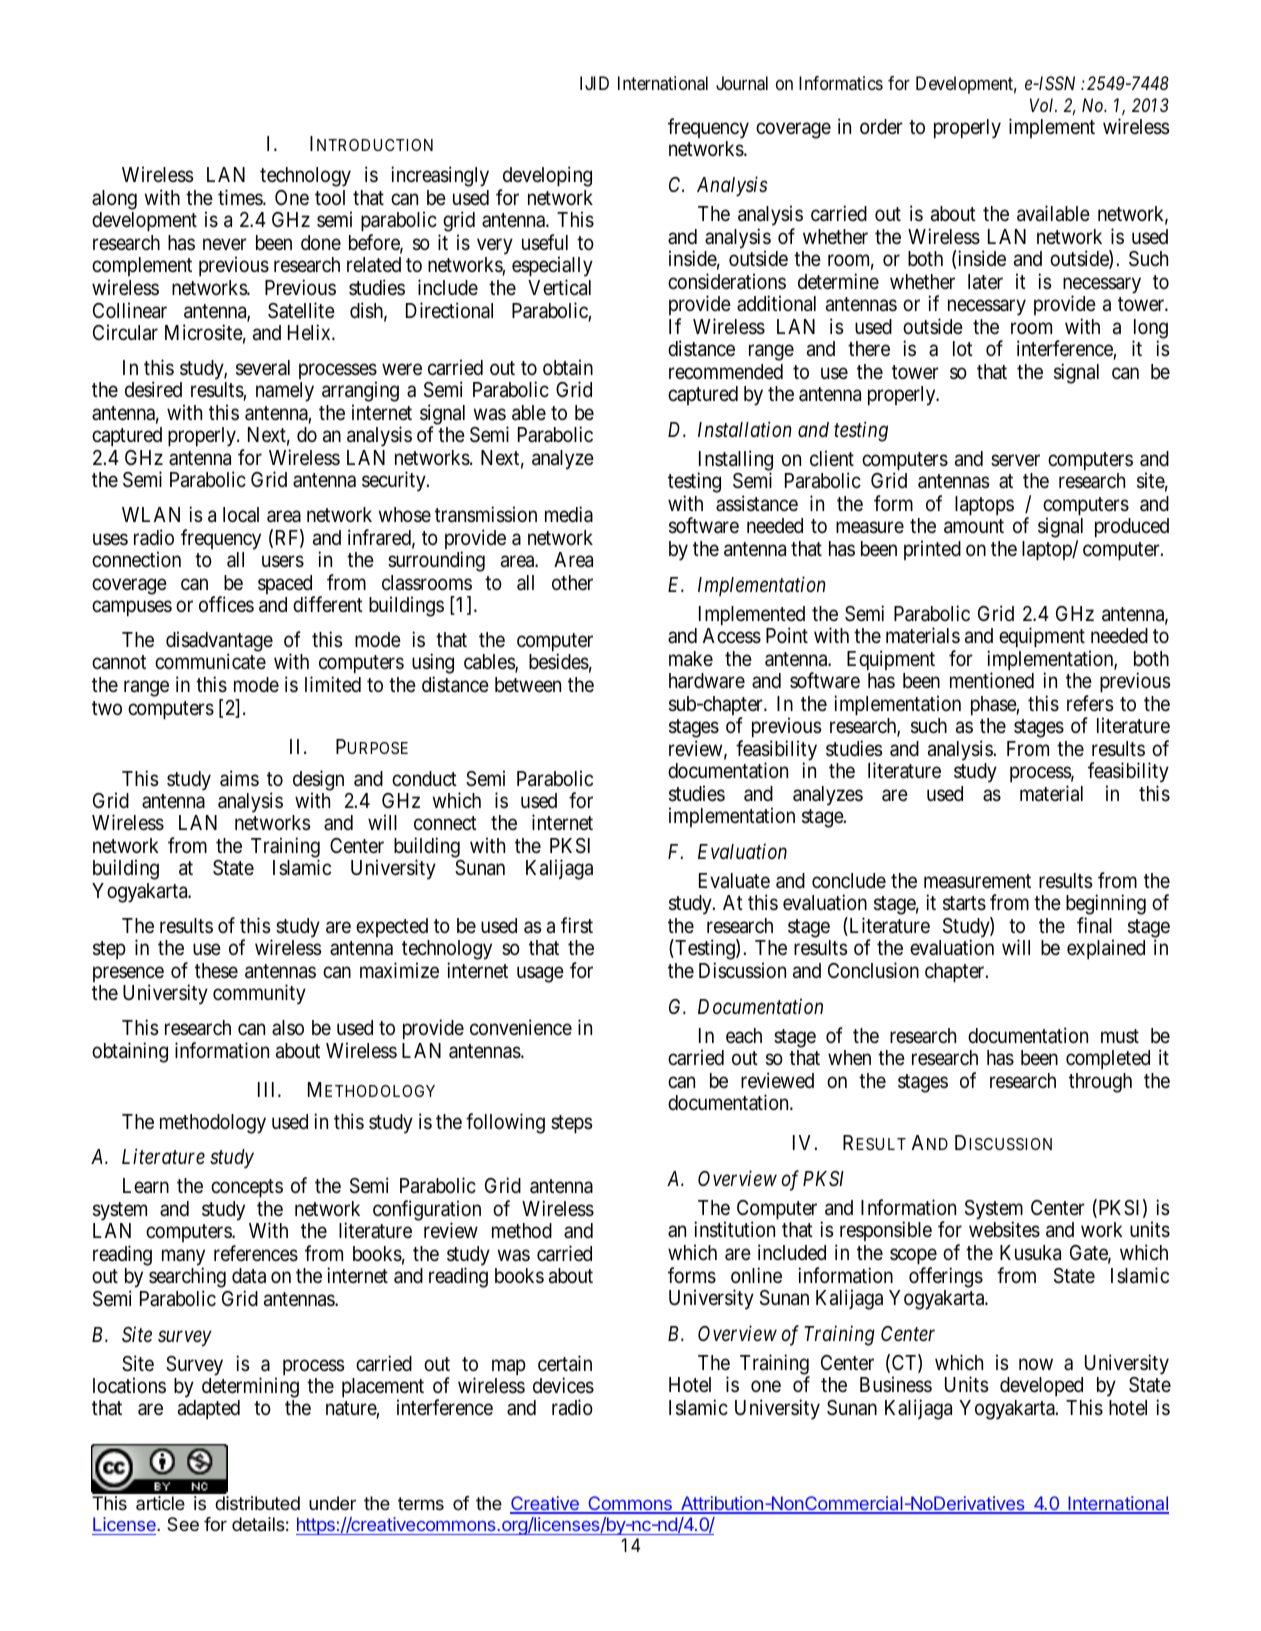 This screenshot has height=1631, width=1261. Describe the element at coordinates (241, 515) in the screenshot. I see `local` at that location.
